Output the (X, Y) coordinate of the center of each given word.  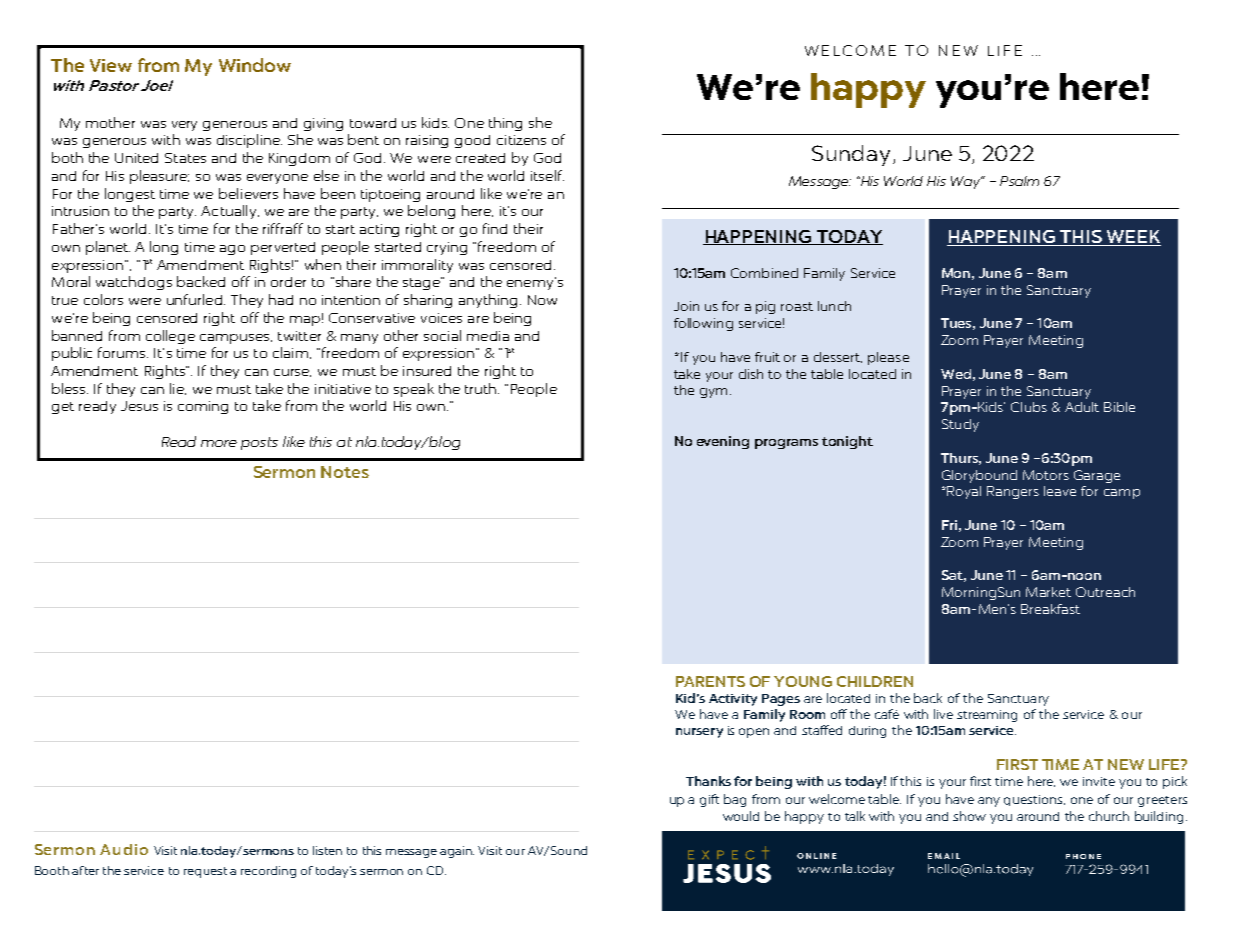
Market (1048, 592)
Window (255, 65)
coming (203, 407)
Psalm (1019, 181)
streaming (987, 716)
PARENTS (710, 681)
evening (723, 442)
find (495, 228)
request (205, 872)
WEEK (1132, 238)
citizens (521, 140)
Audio (124, 849)
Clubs (1029, 407)
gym (713, 393)
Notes (345, 472)
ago (232, 250)
